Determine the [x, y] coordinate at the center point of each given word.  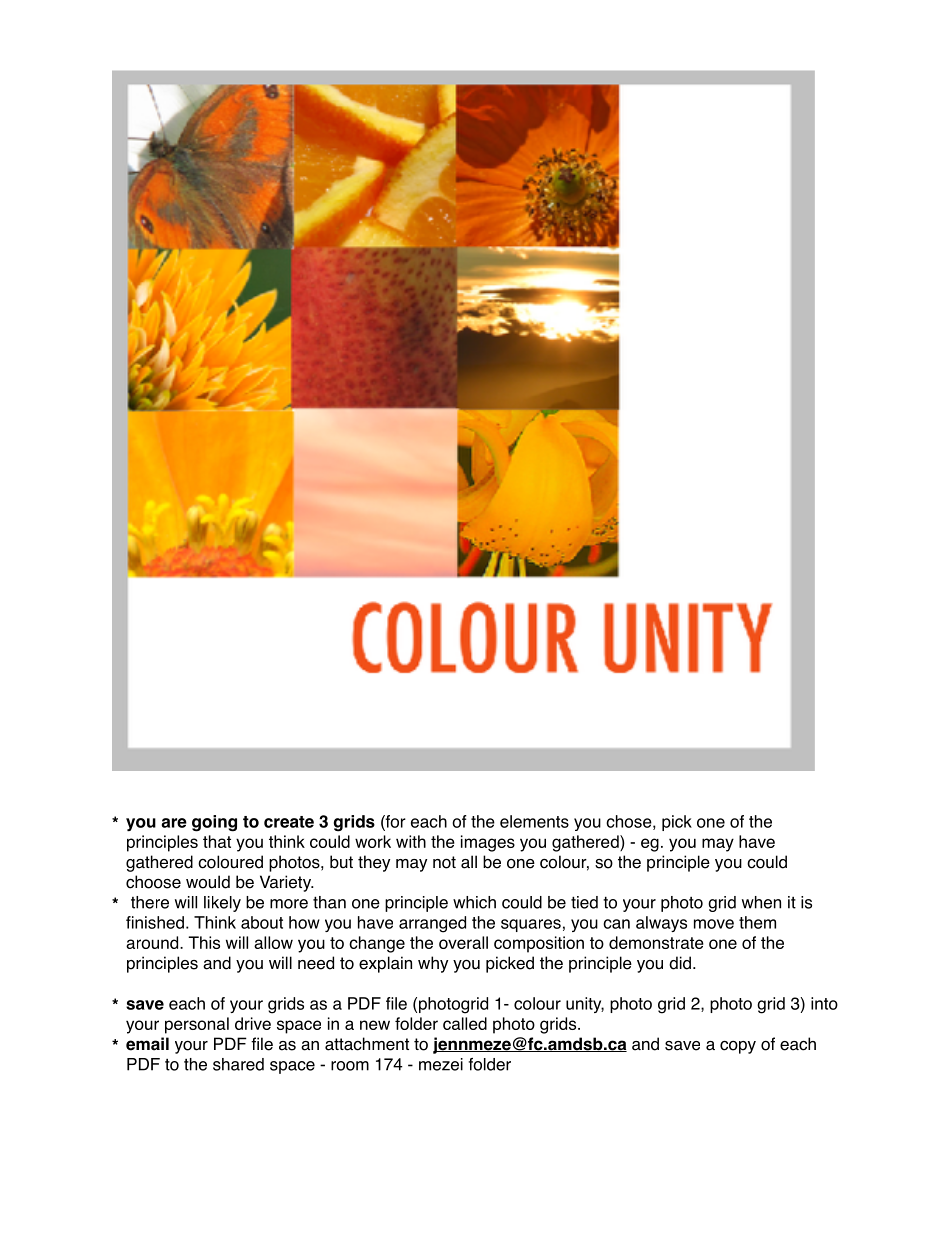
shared [238, 1064]
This [204, 942]
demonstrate [656, 942]
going [214, 823]
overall [463, 942]
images [488, 843]
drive [253, 1023]
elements [534, 821]
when [761, 902]
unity [585, 1005]
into [824, 1003]
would [208, 882]
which [474, 902]
